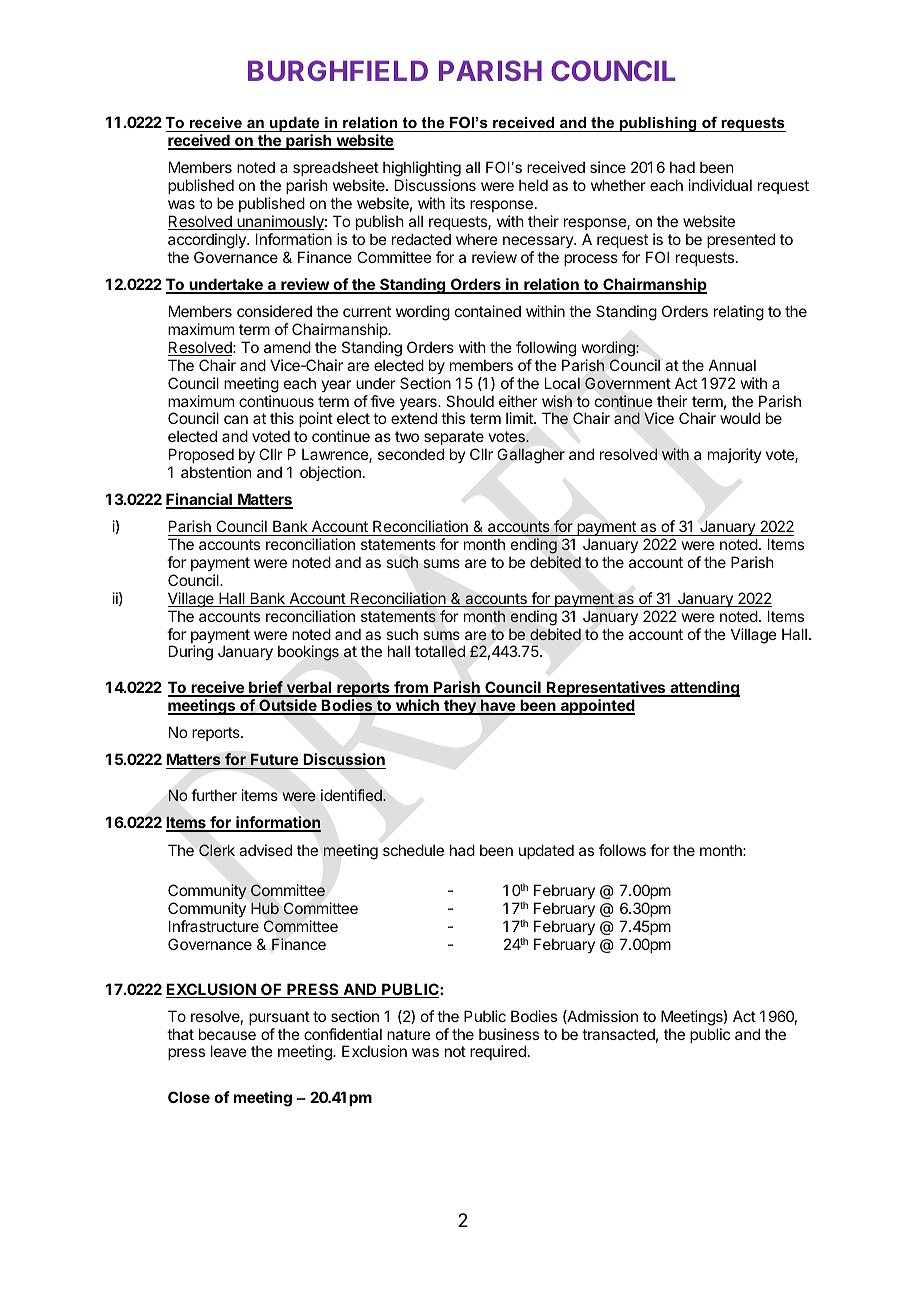  Describe the element at coordinates (440, 651) in the page. I see `totalled` at that location.
